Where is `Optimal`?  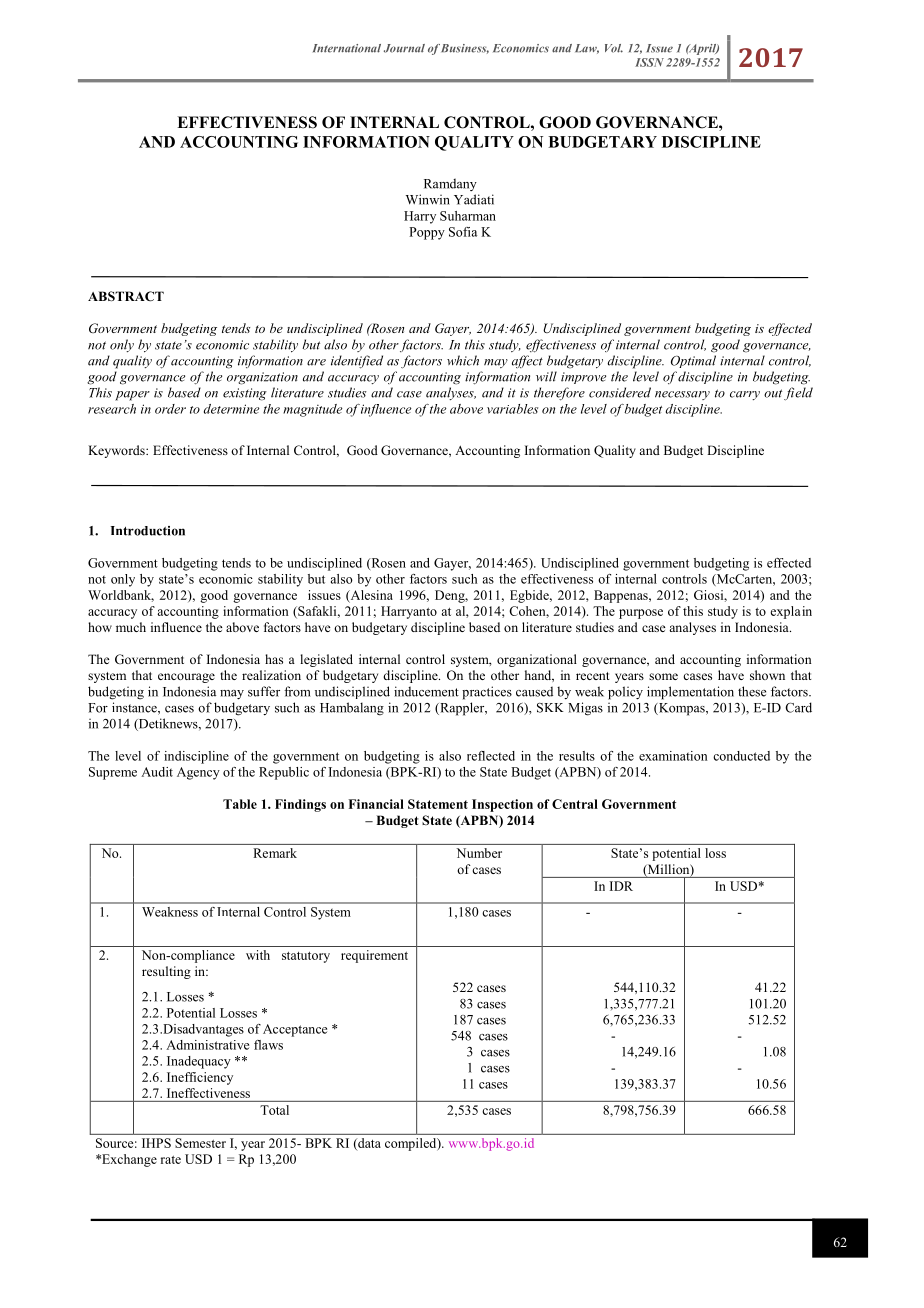
Optimal is located at coordinates (693, 361).
